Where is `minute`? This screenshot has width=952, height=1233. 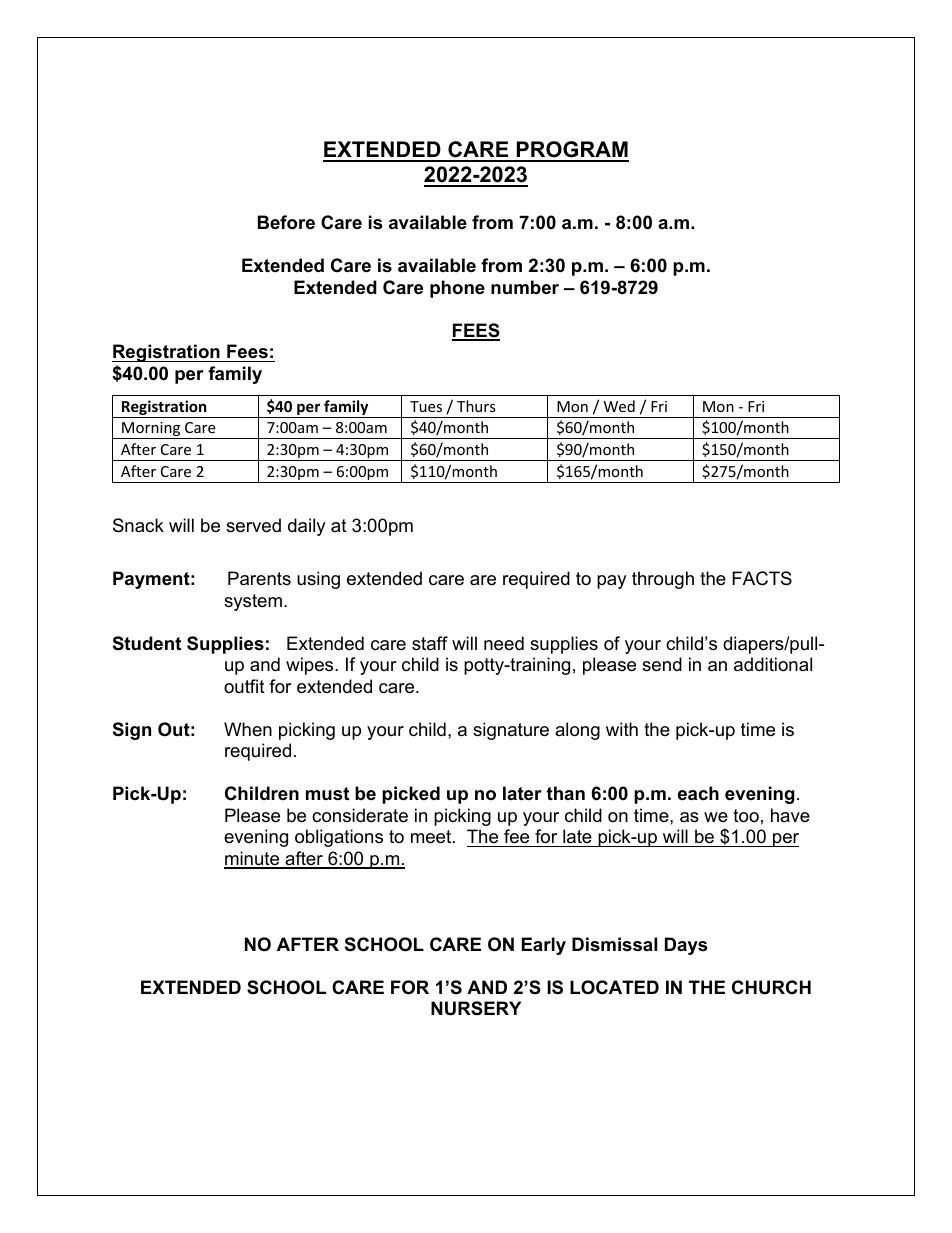 minute is located at coordinates (253, 859).
